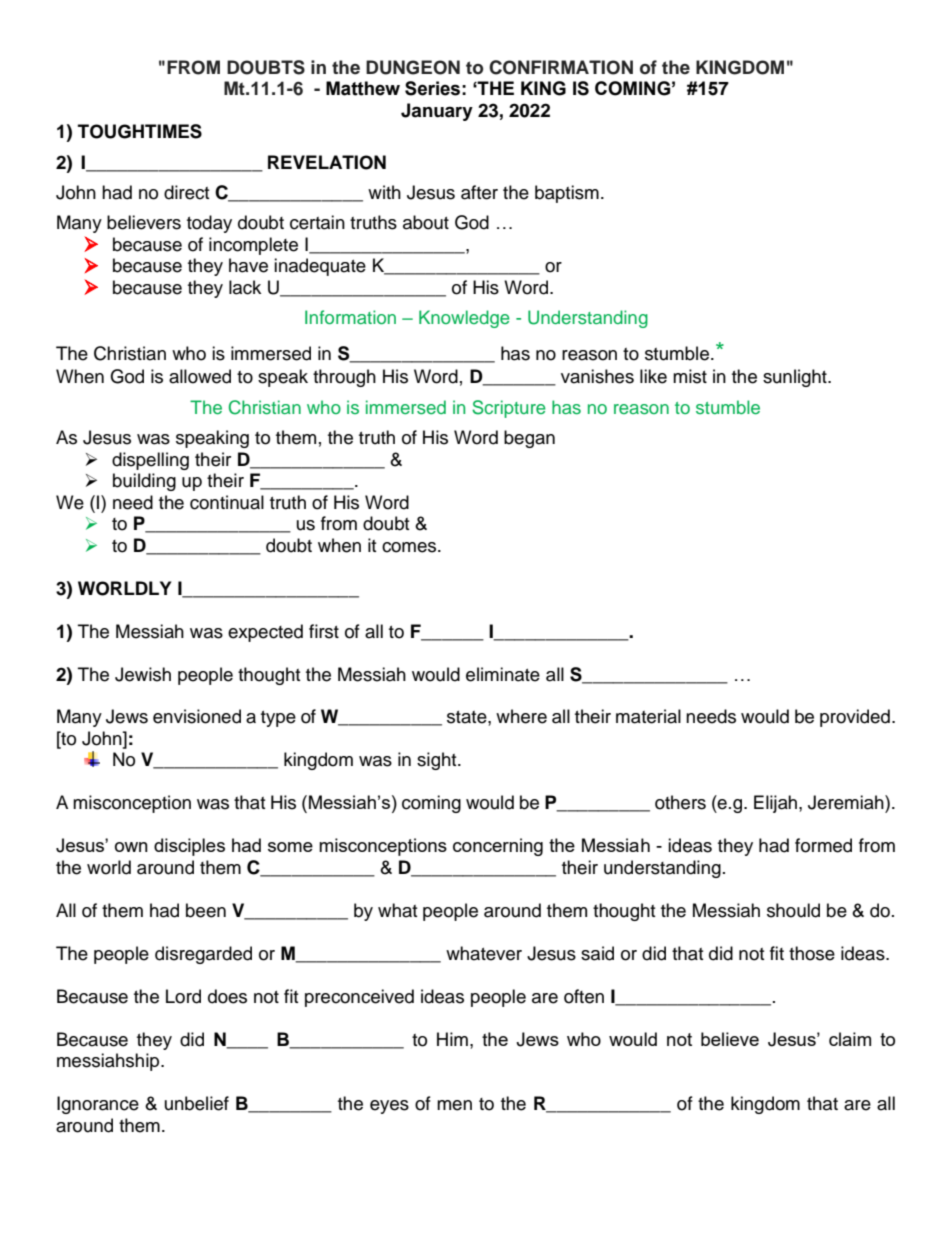 The image size is (952, 1233). Describe the element at coordinates (265, 633) in the image. I see `expected` at that location.
